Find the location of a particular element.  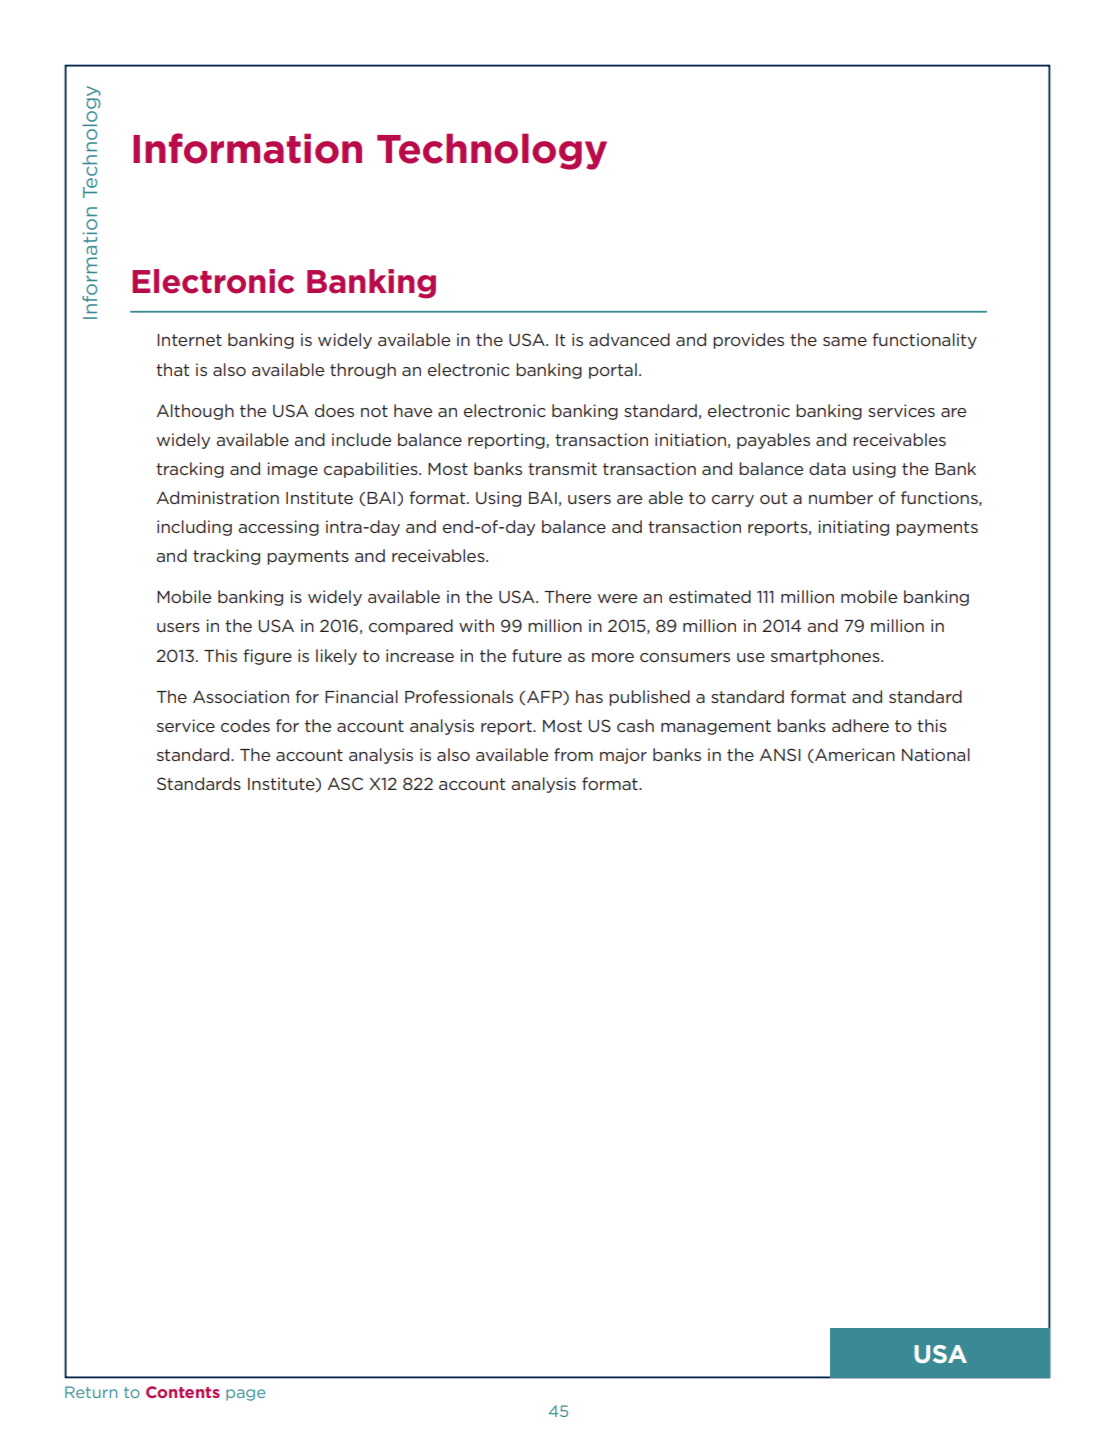

major is located at coordinates (623, 756).
